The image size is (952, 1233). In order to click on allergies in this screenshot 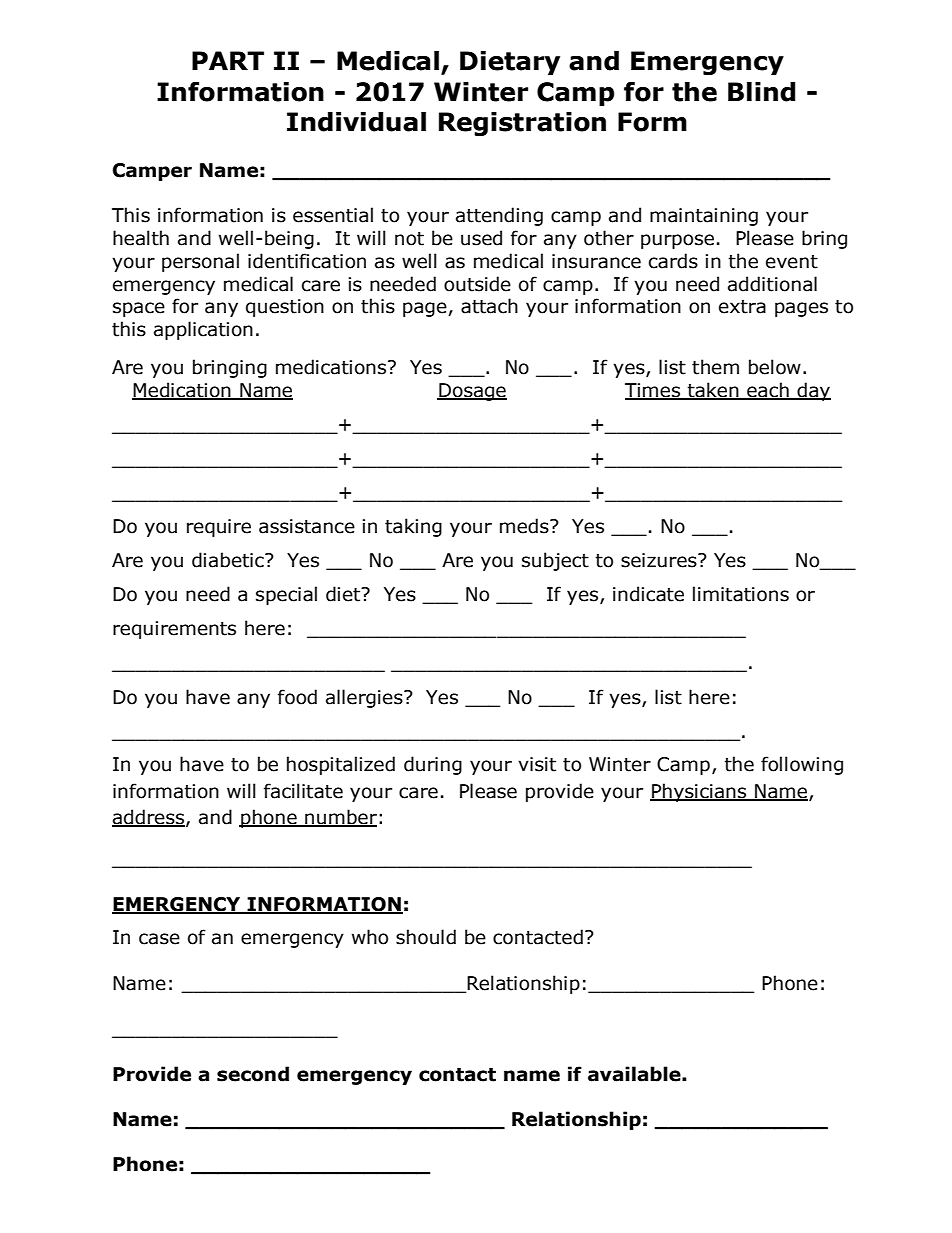, I will do `click(365, 698)`.
